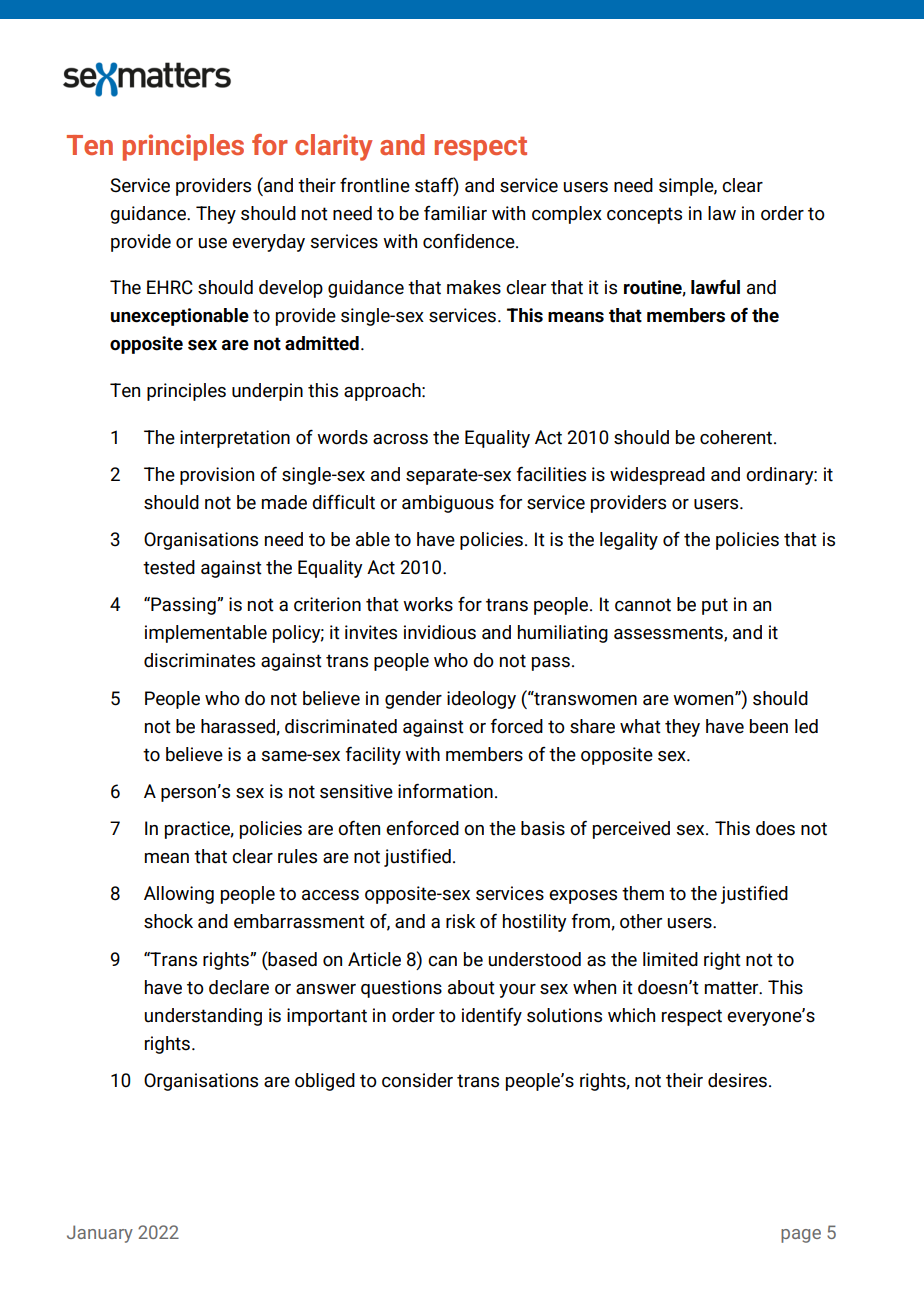 Image resolution: width=924 pixels, height=1308 pixels. Describe the element at coordinates (643, 893) in the screenshot. I see `them` at that location.
